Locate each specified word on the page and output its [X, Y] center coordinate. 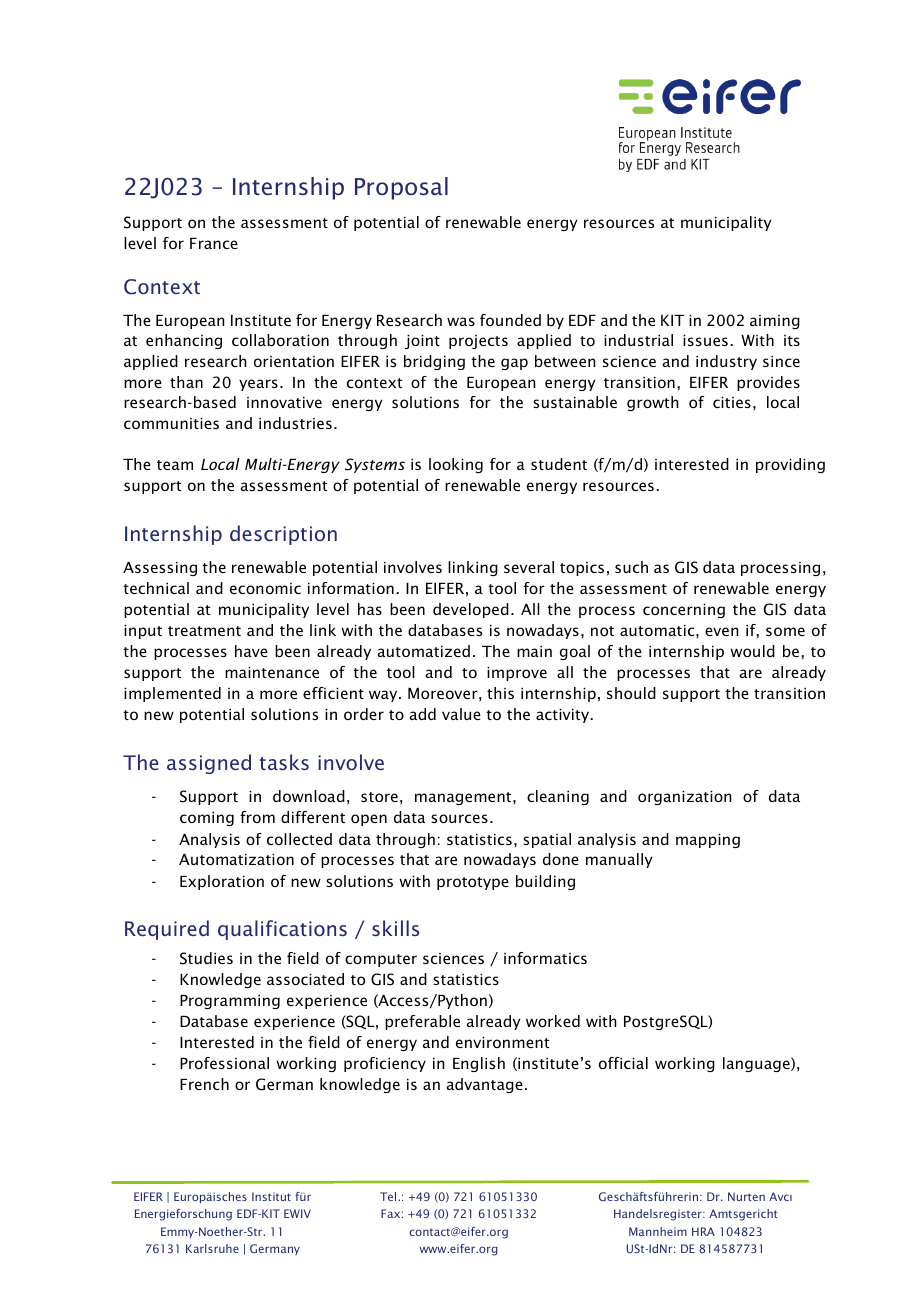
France [214, 243]
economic [265, 588]
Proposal [401, 188]
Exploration [222, 882]
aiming [775, 322]
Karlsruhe [212, 1248]
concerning [684, 611]
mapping [708, 841]
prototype [473, 883]
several [529, 567]
